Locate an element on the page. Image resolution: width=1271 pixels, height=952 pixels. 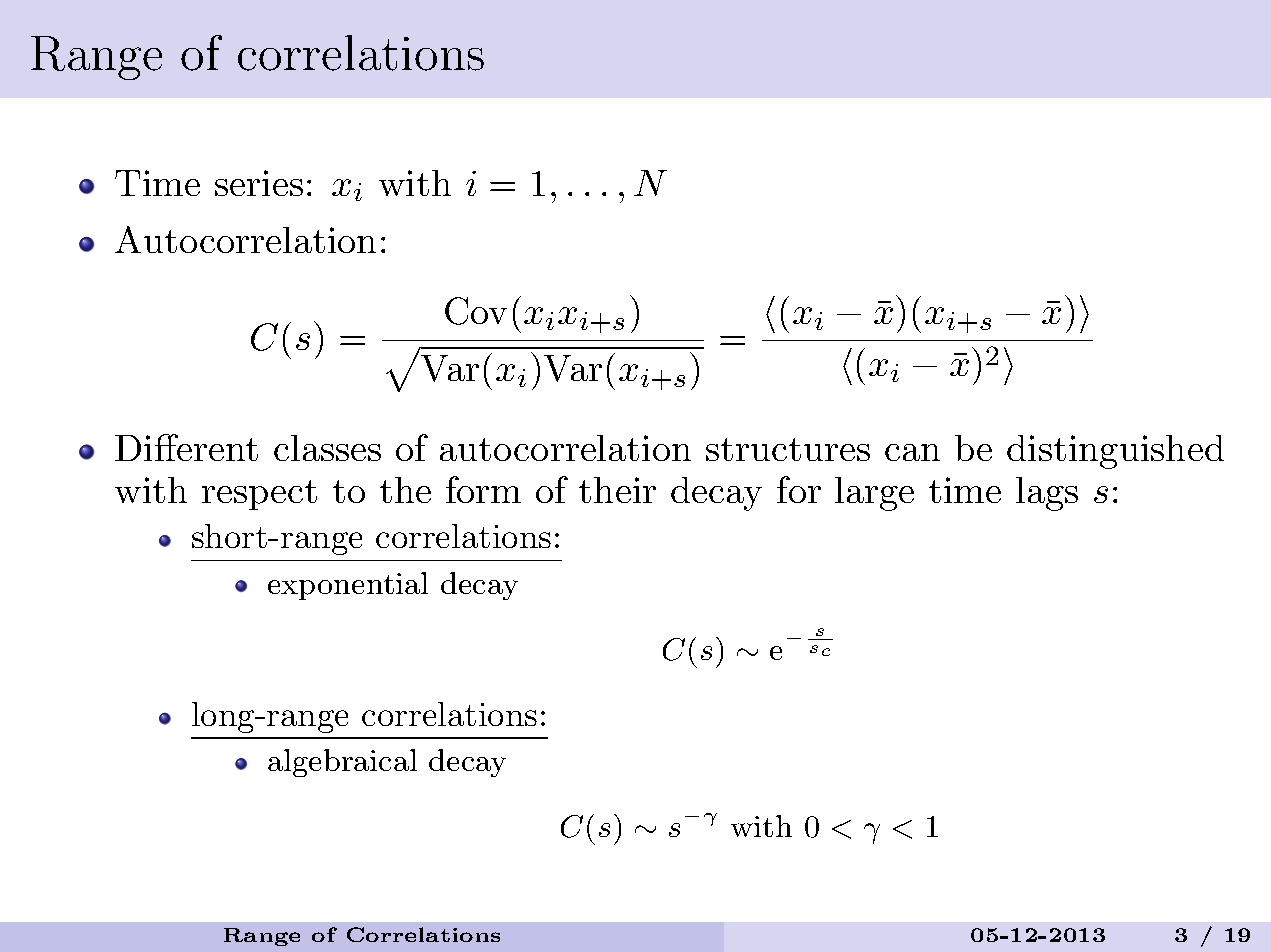
series is located at coordinates (259, 183).
